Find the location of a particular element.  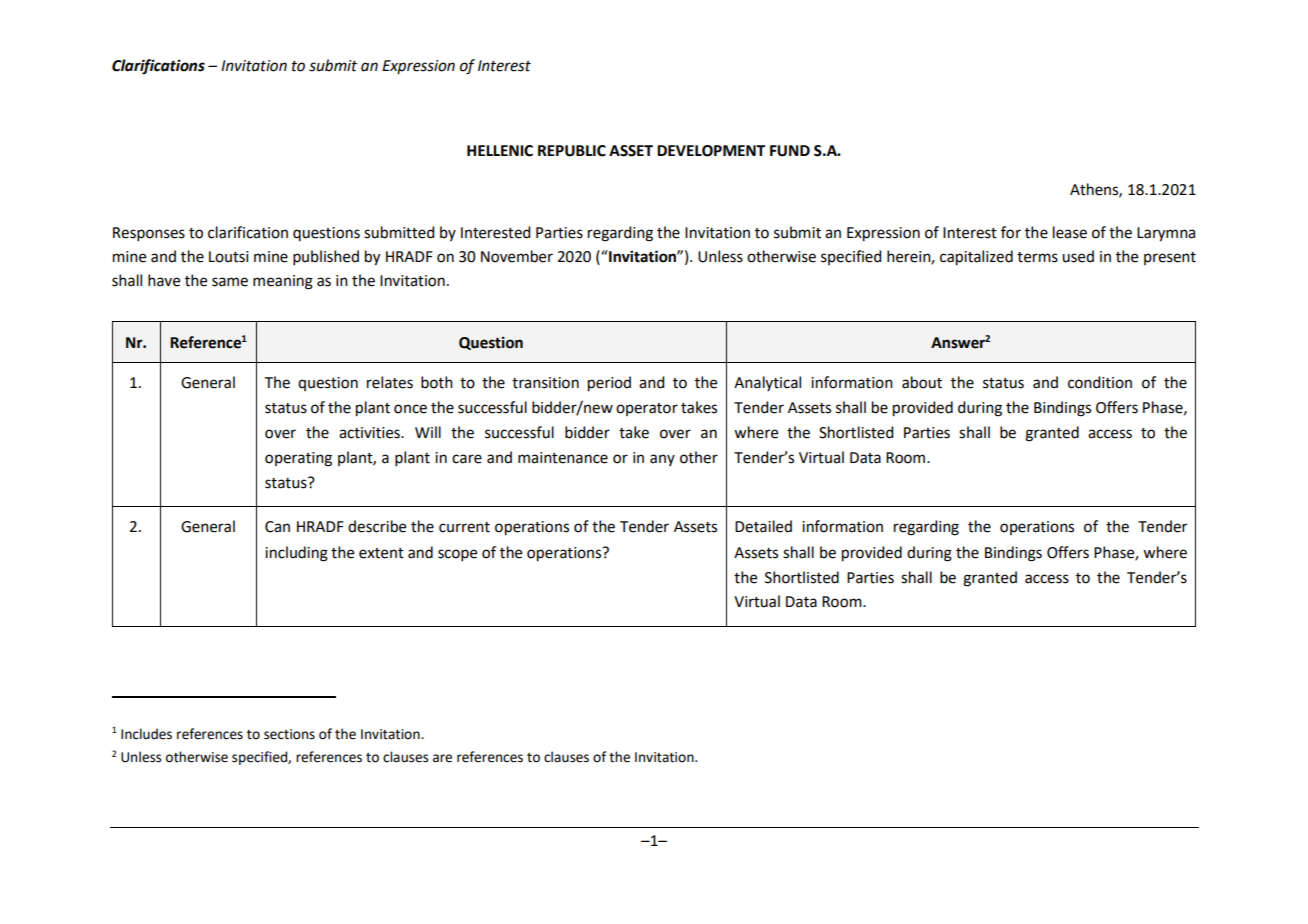

condition is located at coordinates (1100, 382).
